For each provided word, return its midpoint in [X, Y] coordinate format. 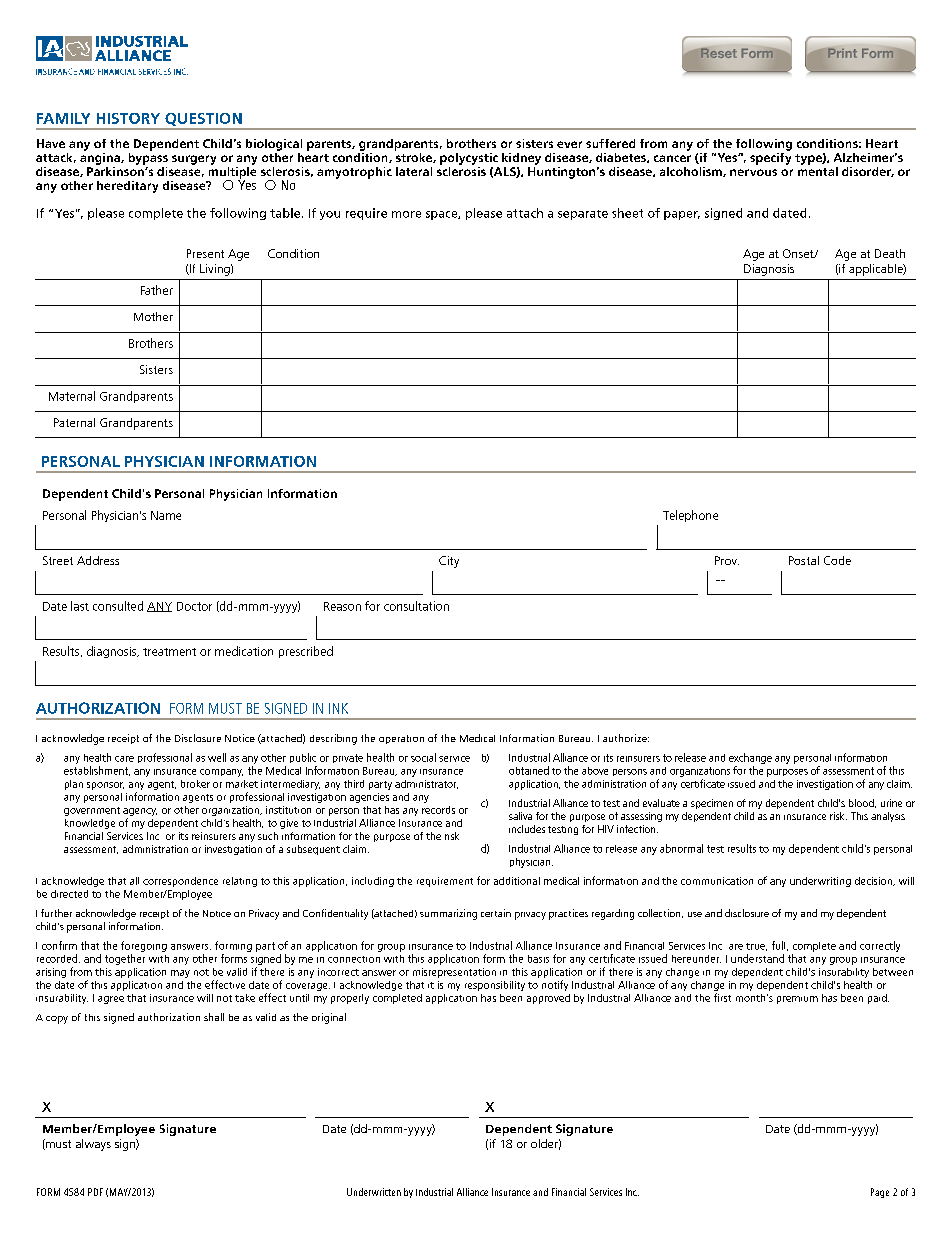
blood [862, 803]
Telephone [690, 516]
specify [770, 157]
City [449, 562]
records [438, 810]
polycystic [469, 159]
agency [140, 813]
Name [166, 515]
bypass [148, 157]
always [93, 1145]
